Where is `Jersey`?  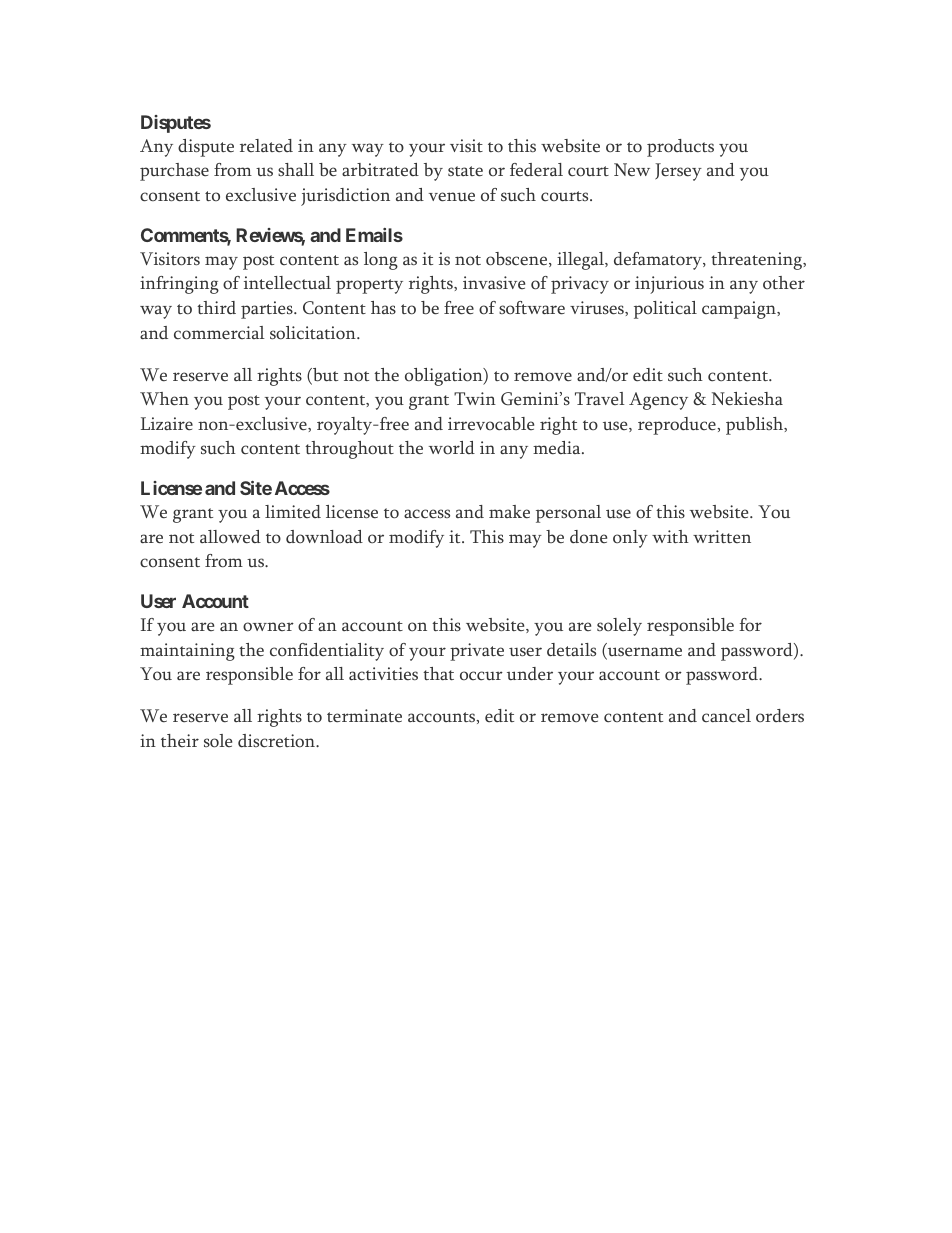
Jersey is located at coordinates (678, 172).
